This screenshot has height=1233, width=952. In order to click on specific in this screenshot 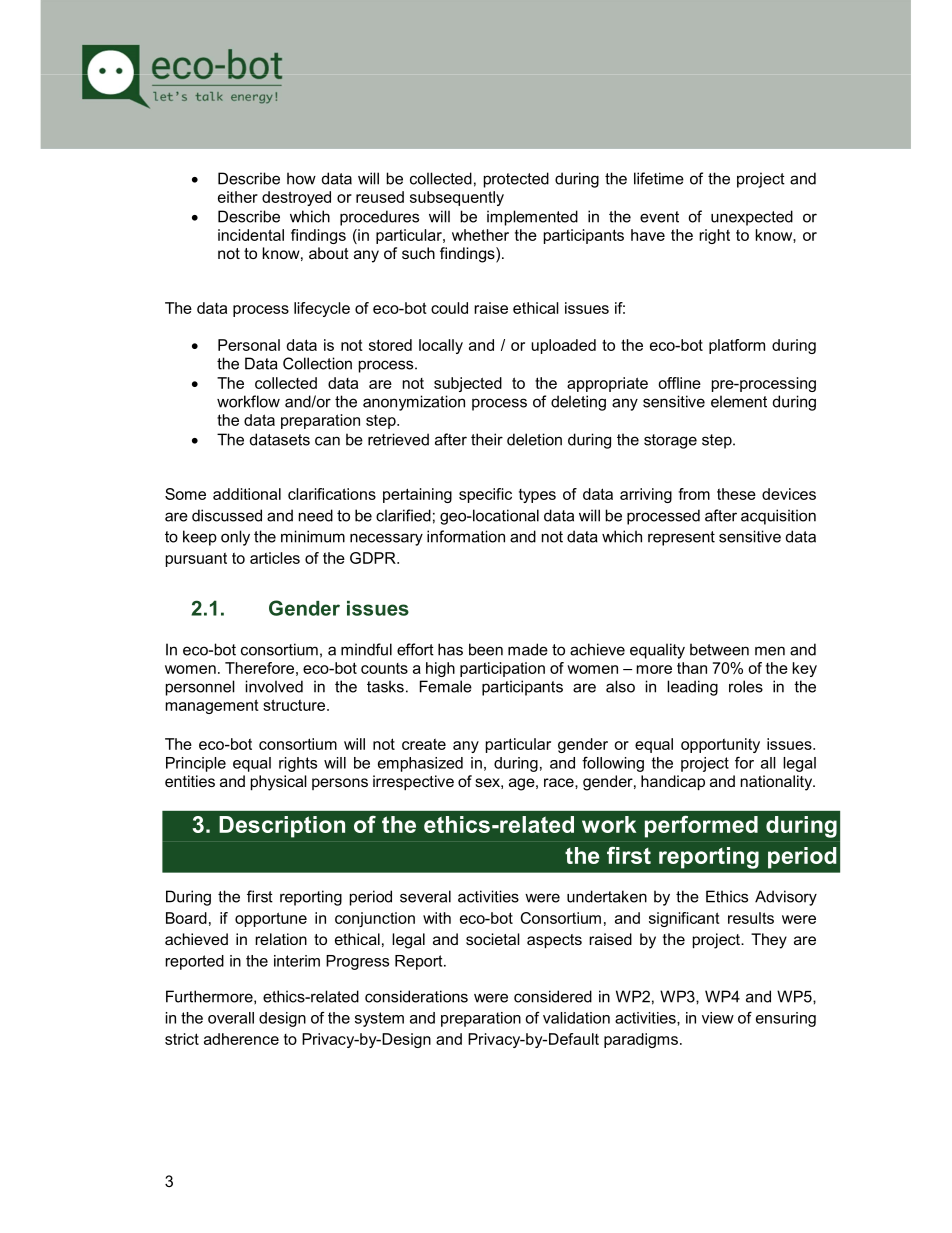, I will do `click(485, 495)`.
